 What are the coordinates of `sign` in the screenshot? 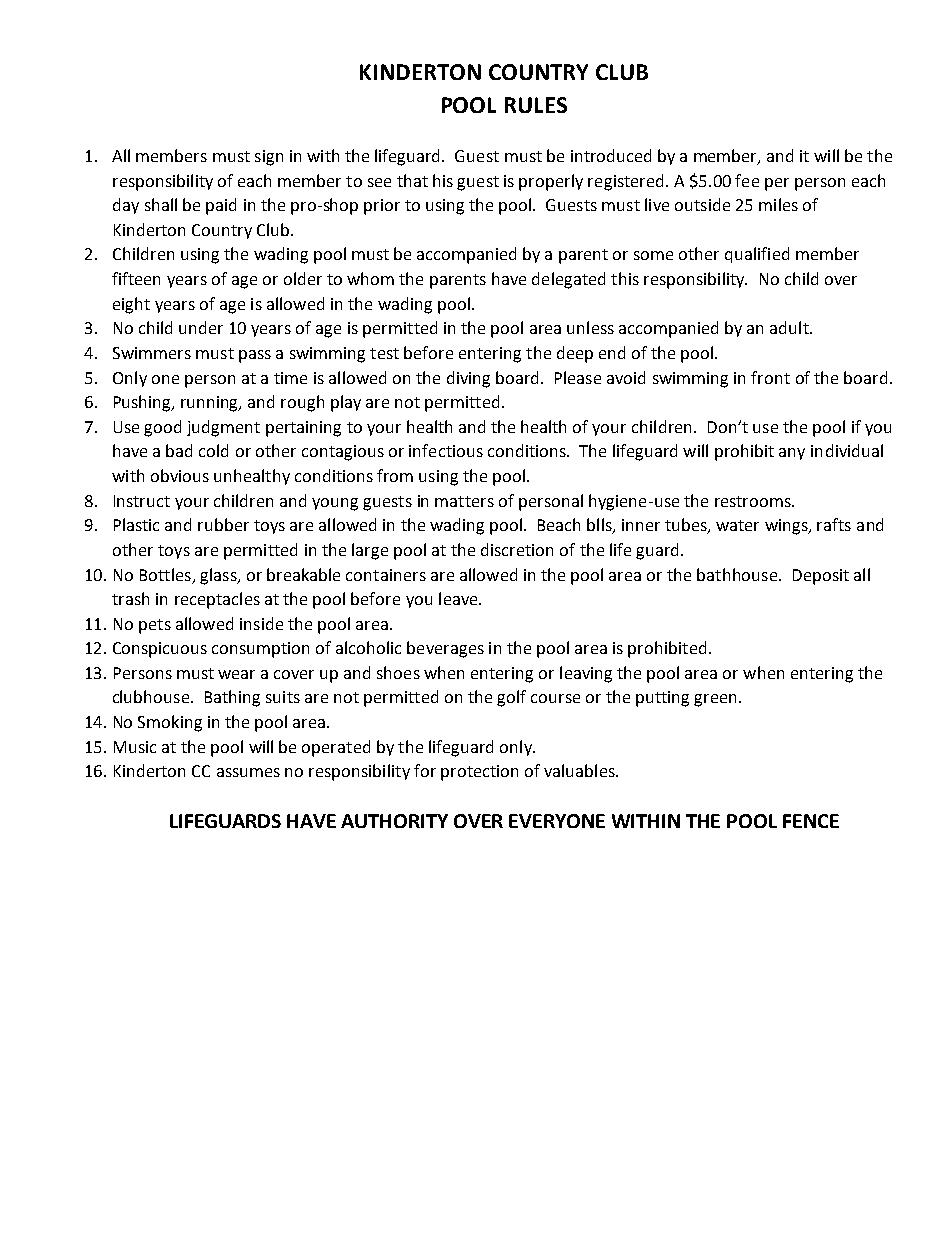 It's located at (269, 158).
